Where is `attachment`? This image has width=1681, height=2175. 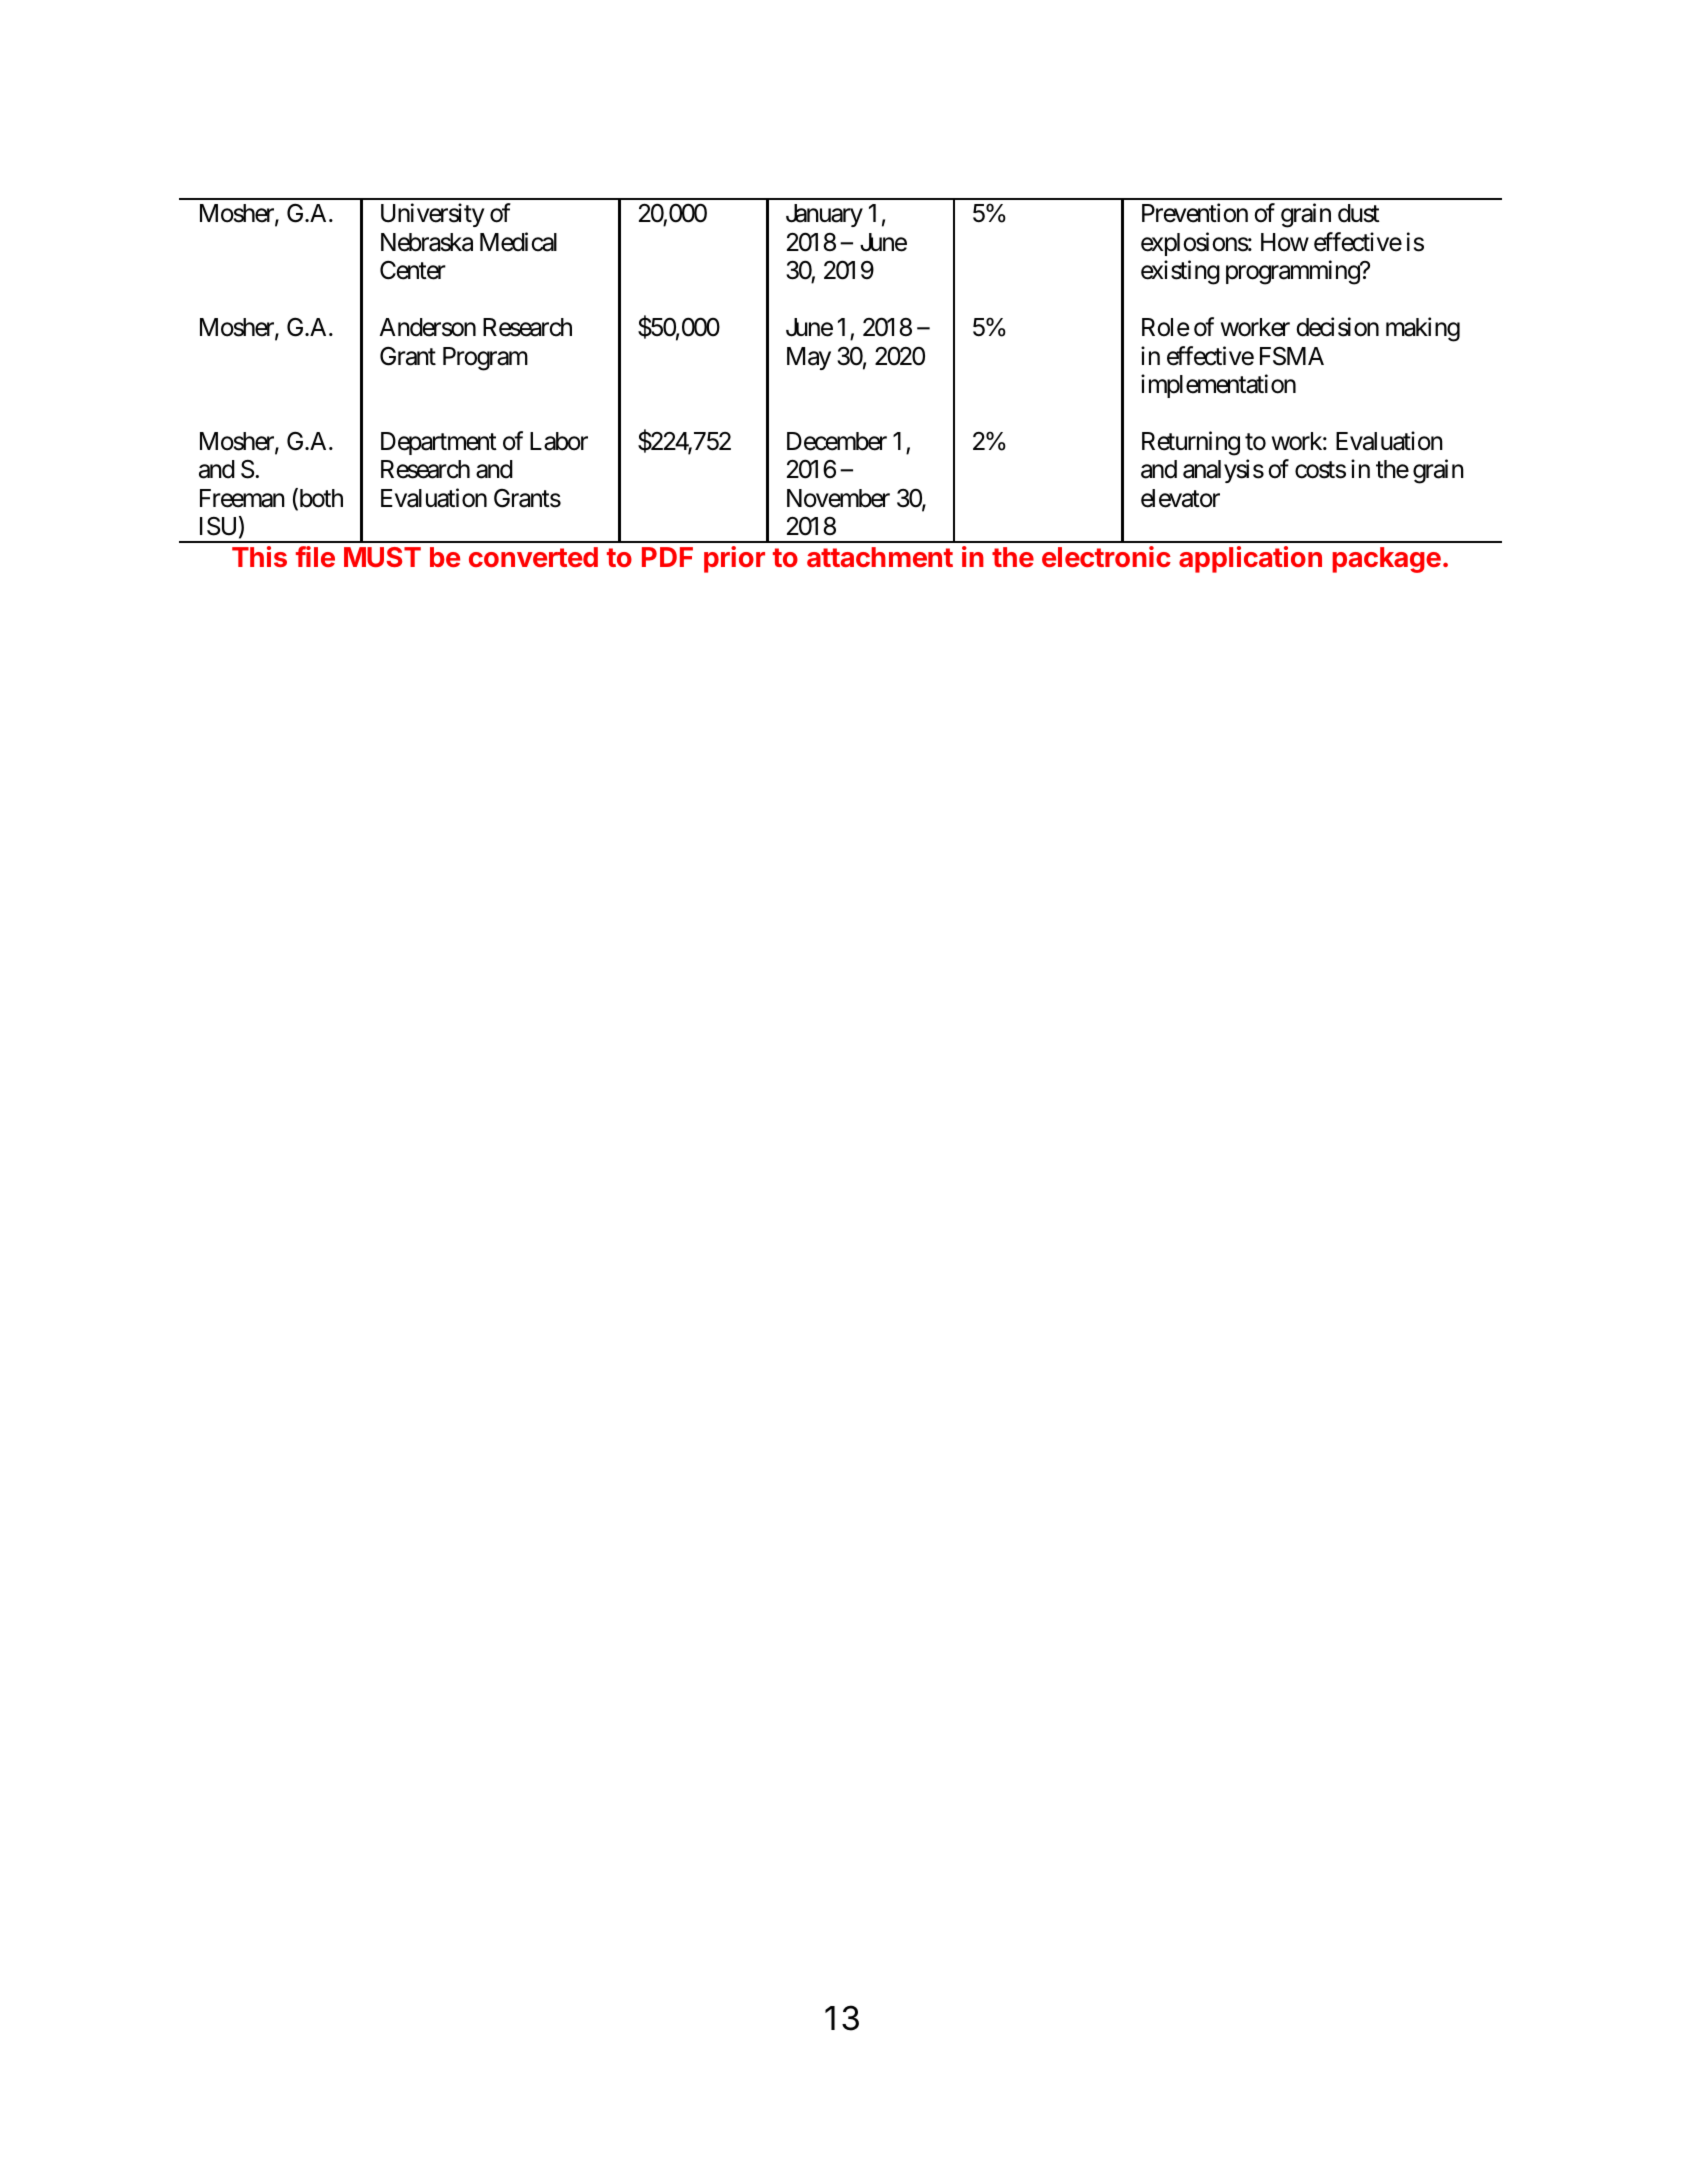
attachment is located at coordinates (880, 557).
